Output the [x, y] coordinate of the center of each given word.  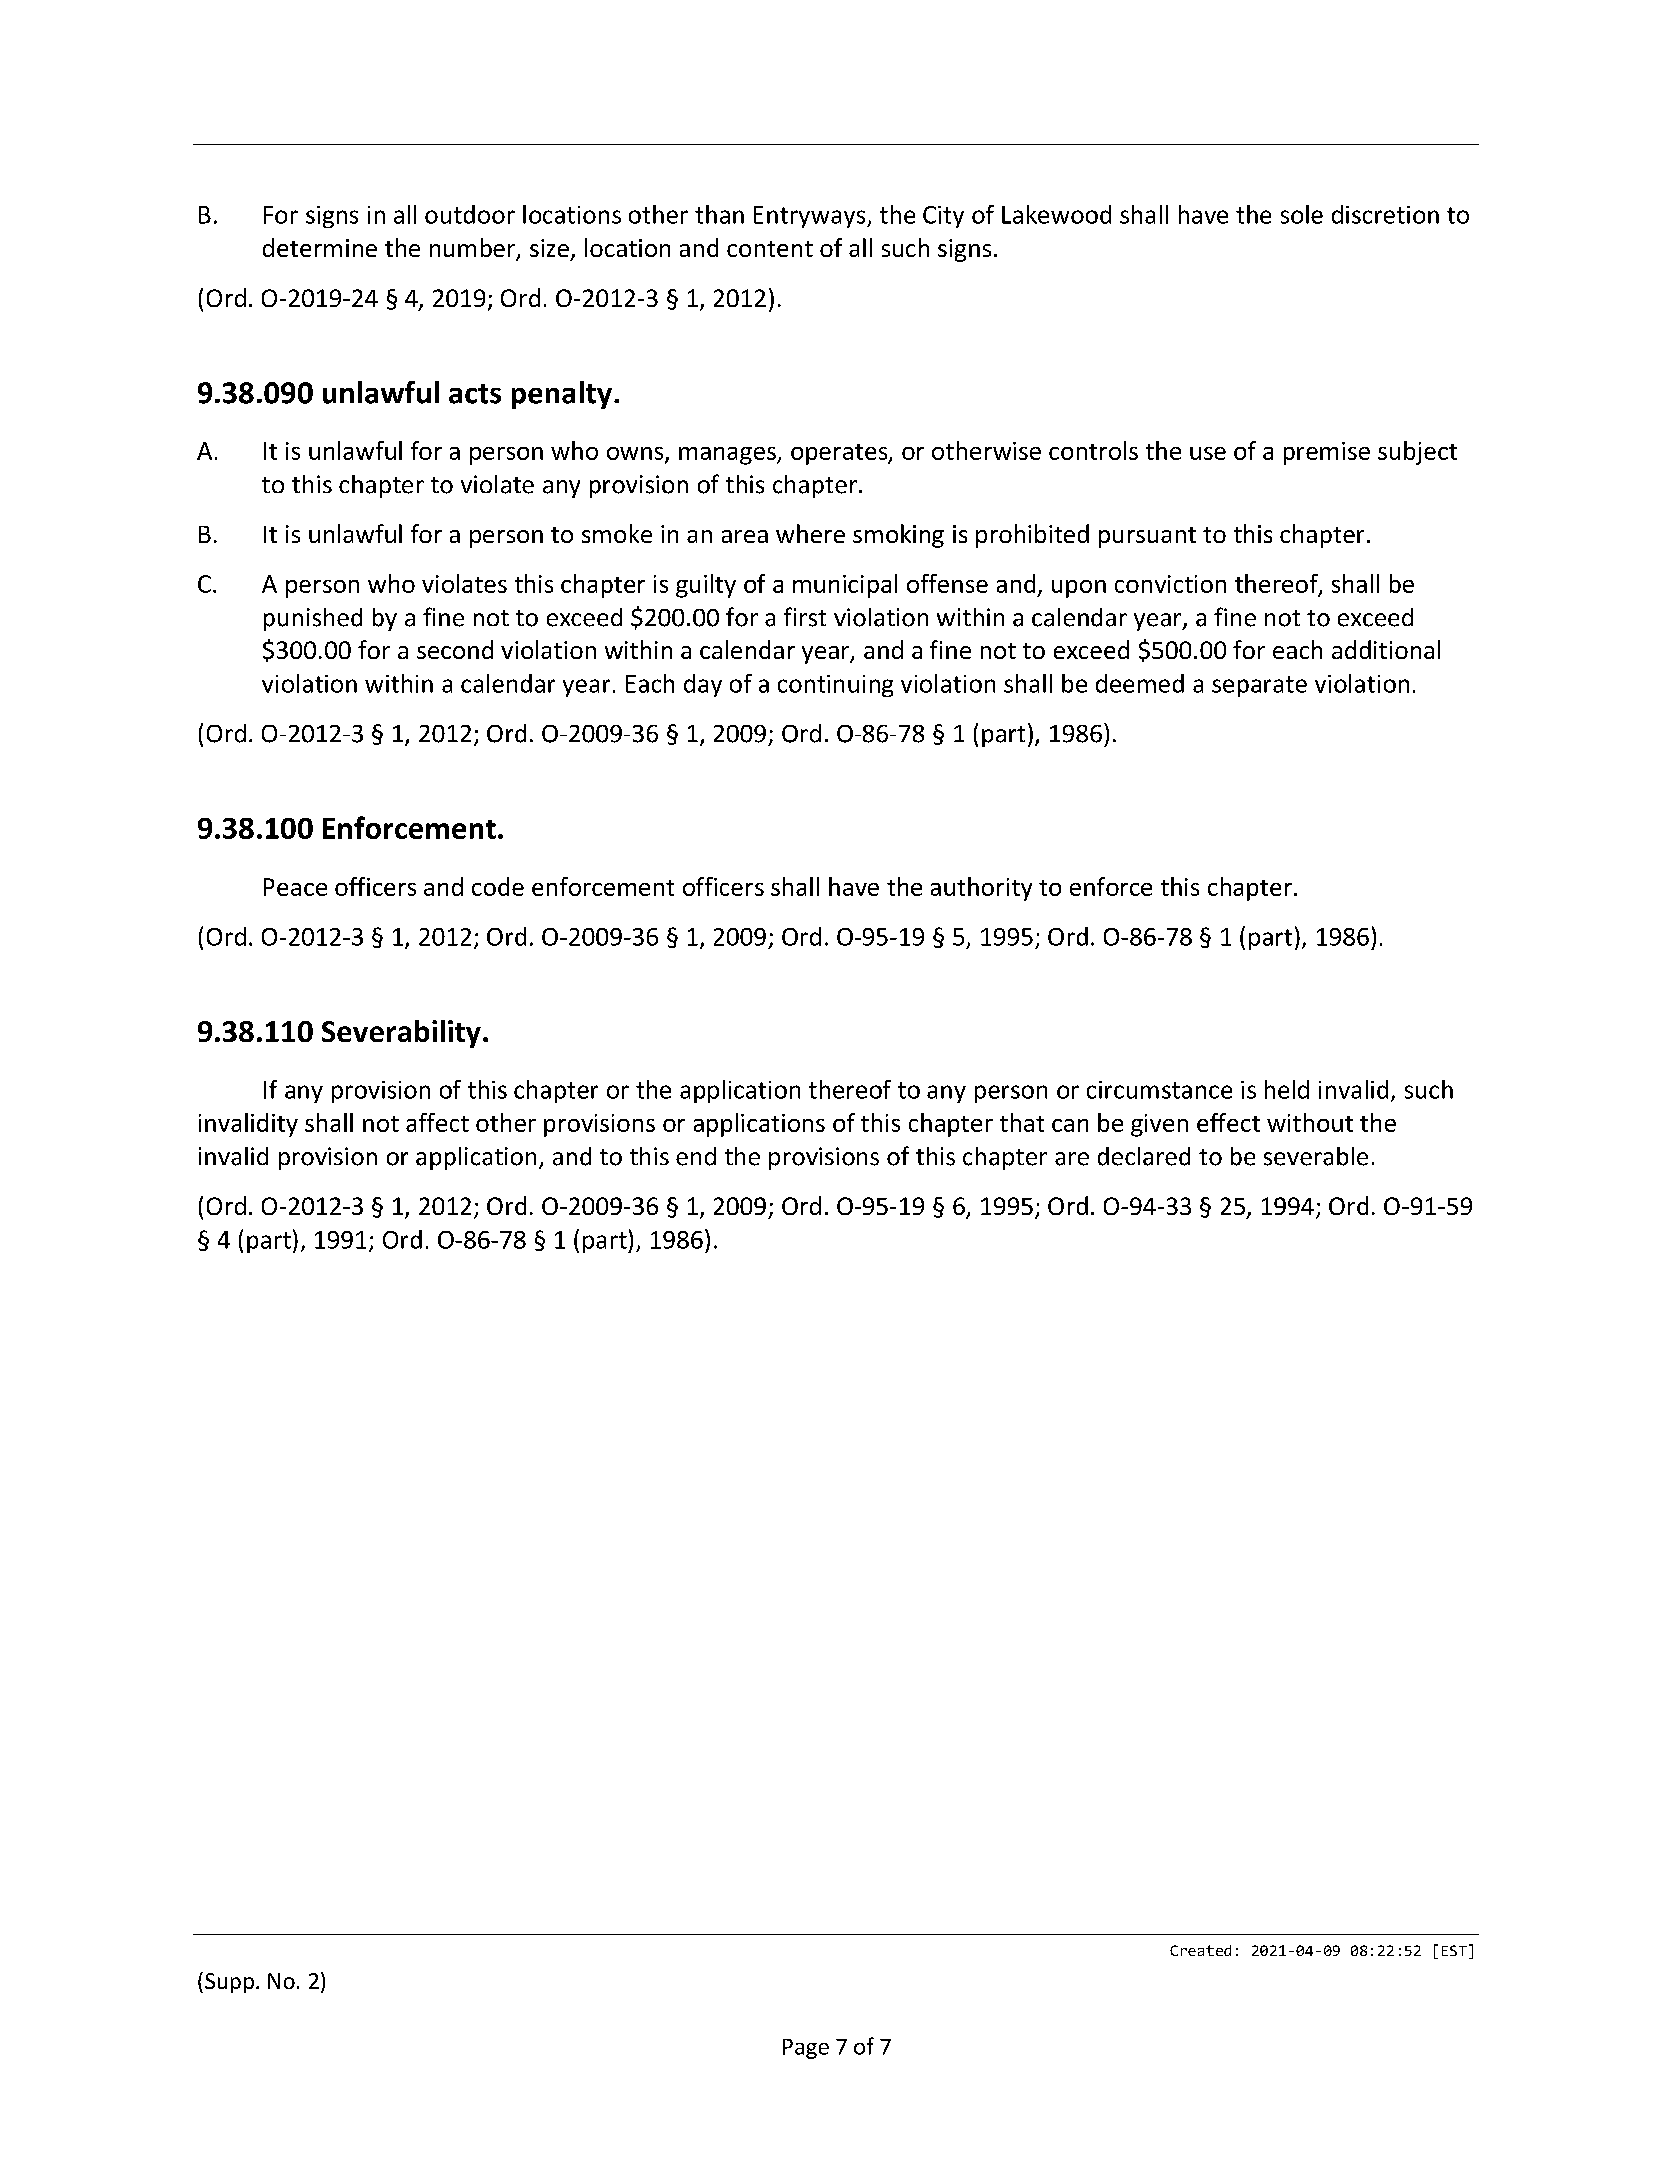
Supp [229, 1983]
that [1022, 1122]
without [1310, 1122]
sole [1302, 214]
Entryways [811, 217]
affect [437, 1122]
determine [320, 247]
